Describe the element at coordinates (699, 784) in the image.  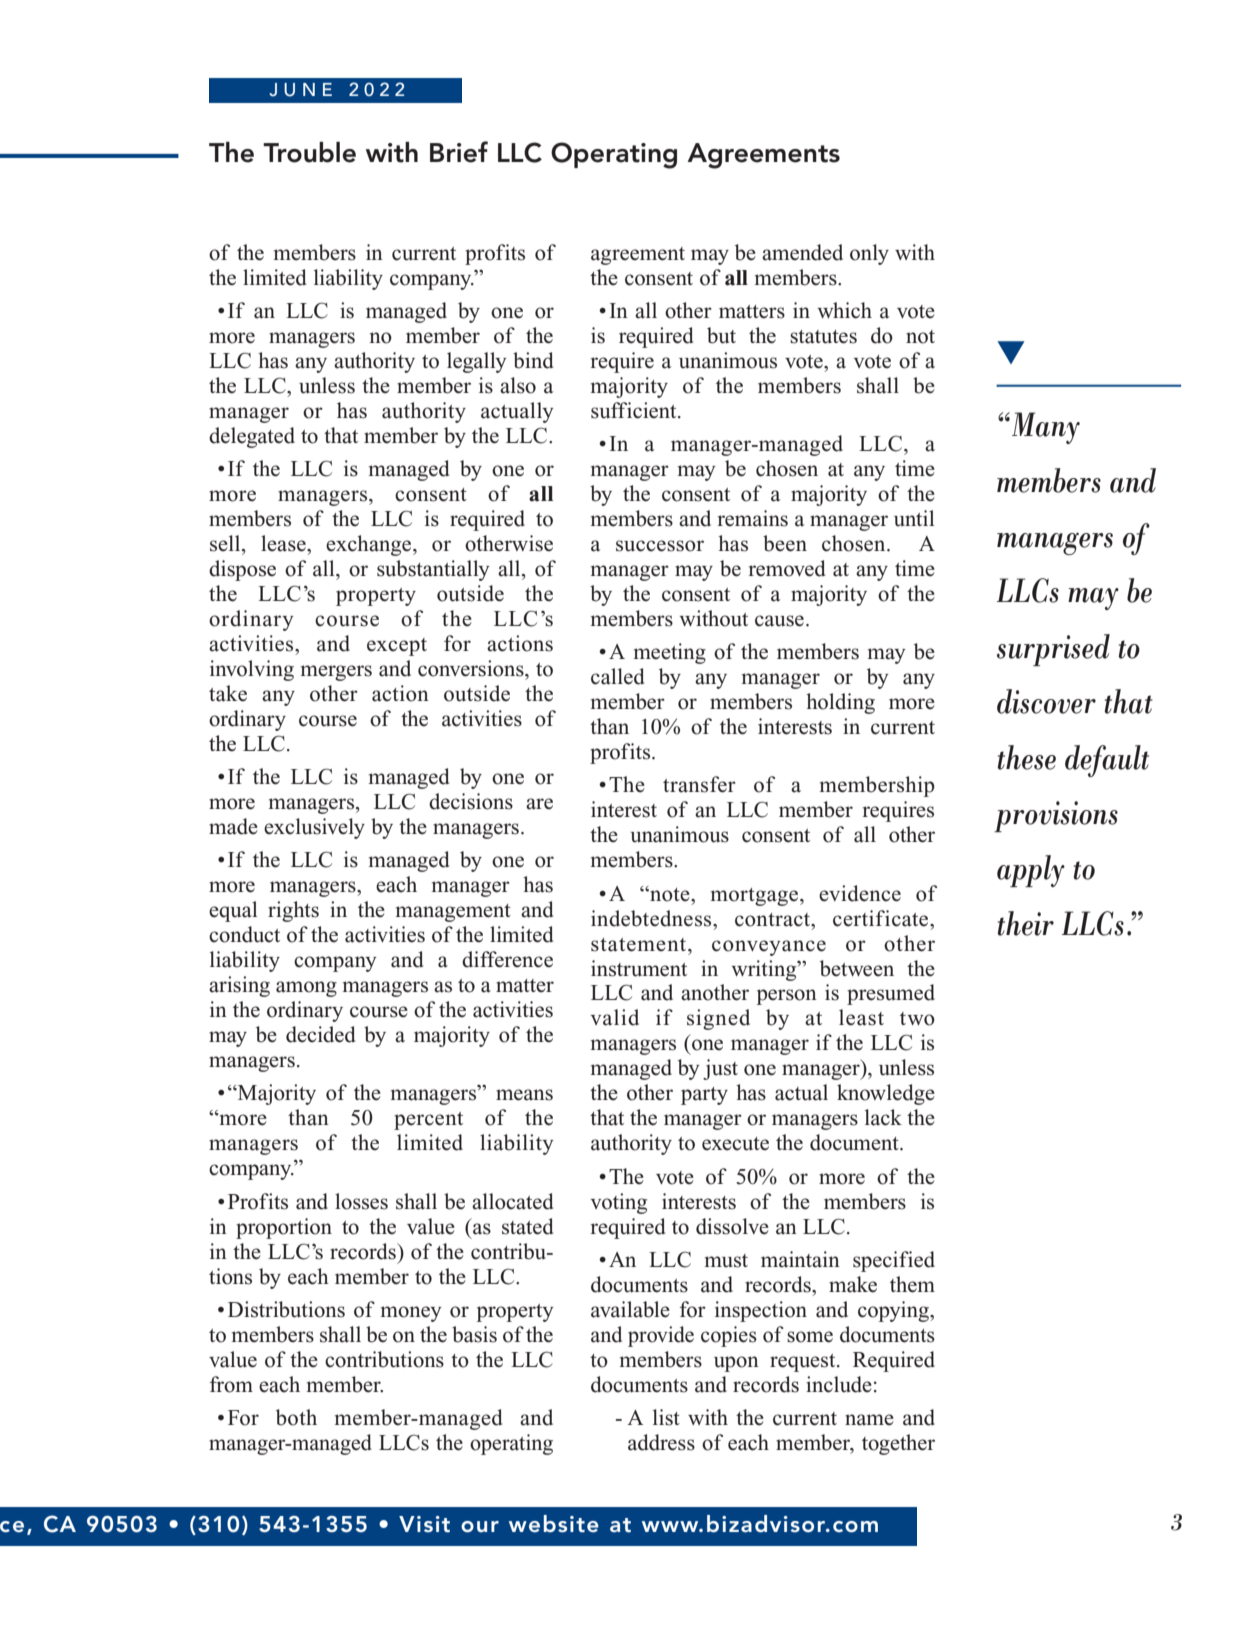
I see `transfer` at that location.
